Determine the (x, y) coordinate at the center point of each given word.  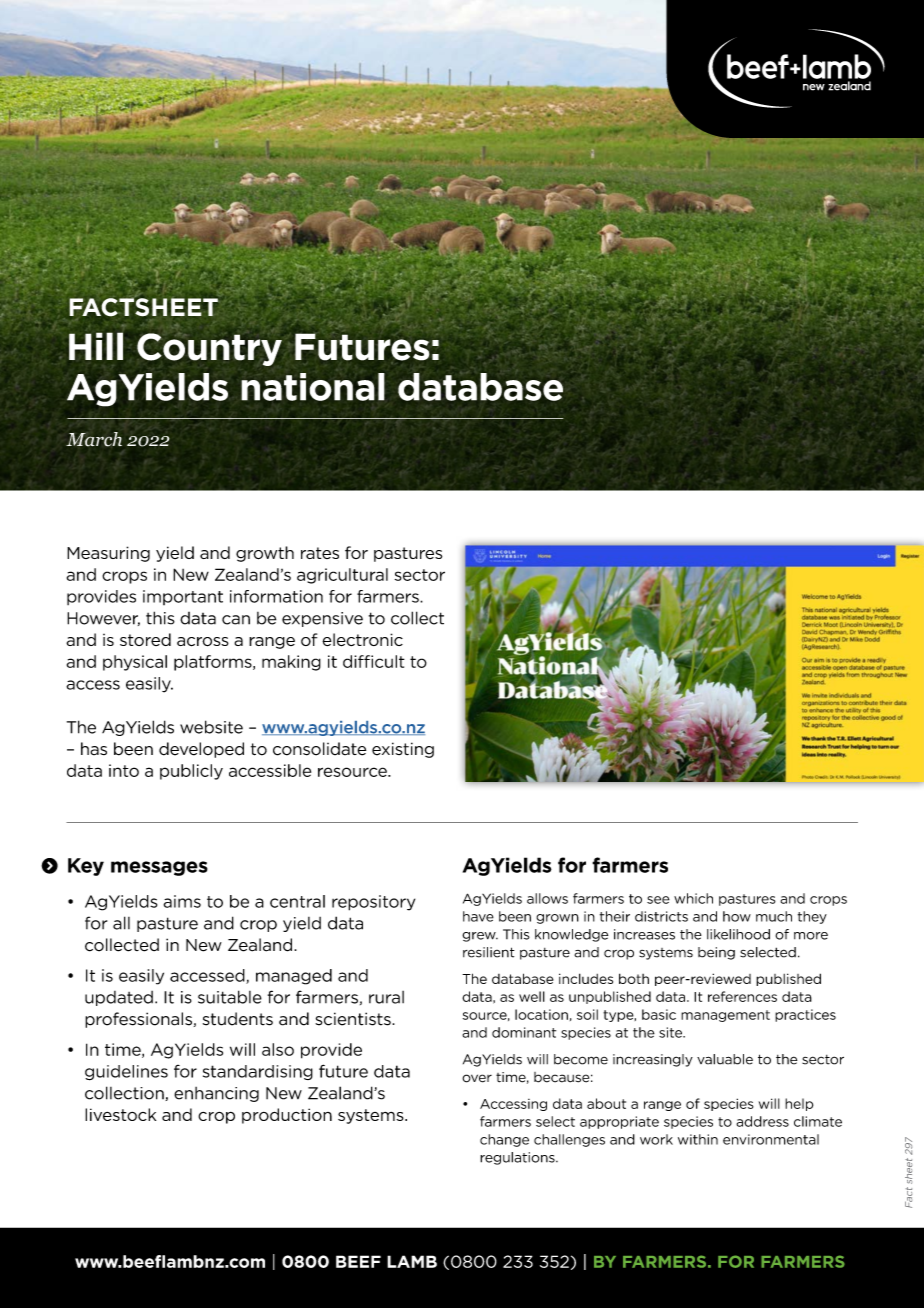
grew (480, 937)
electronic (362, 640)
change (504, 1140)
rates (320, 553)
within (698, 1139)
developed (201, 750)
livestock (120, 1114)
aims (182, 901)
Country (209, 349)
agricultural (342, 576)
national (313, 387)
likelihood (738, 934)
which (693, 898)
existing (403, 750)
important (183, 597)
